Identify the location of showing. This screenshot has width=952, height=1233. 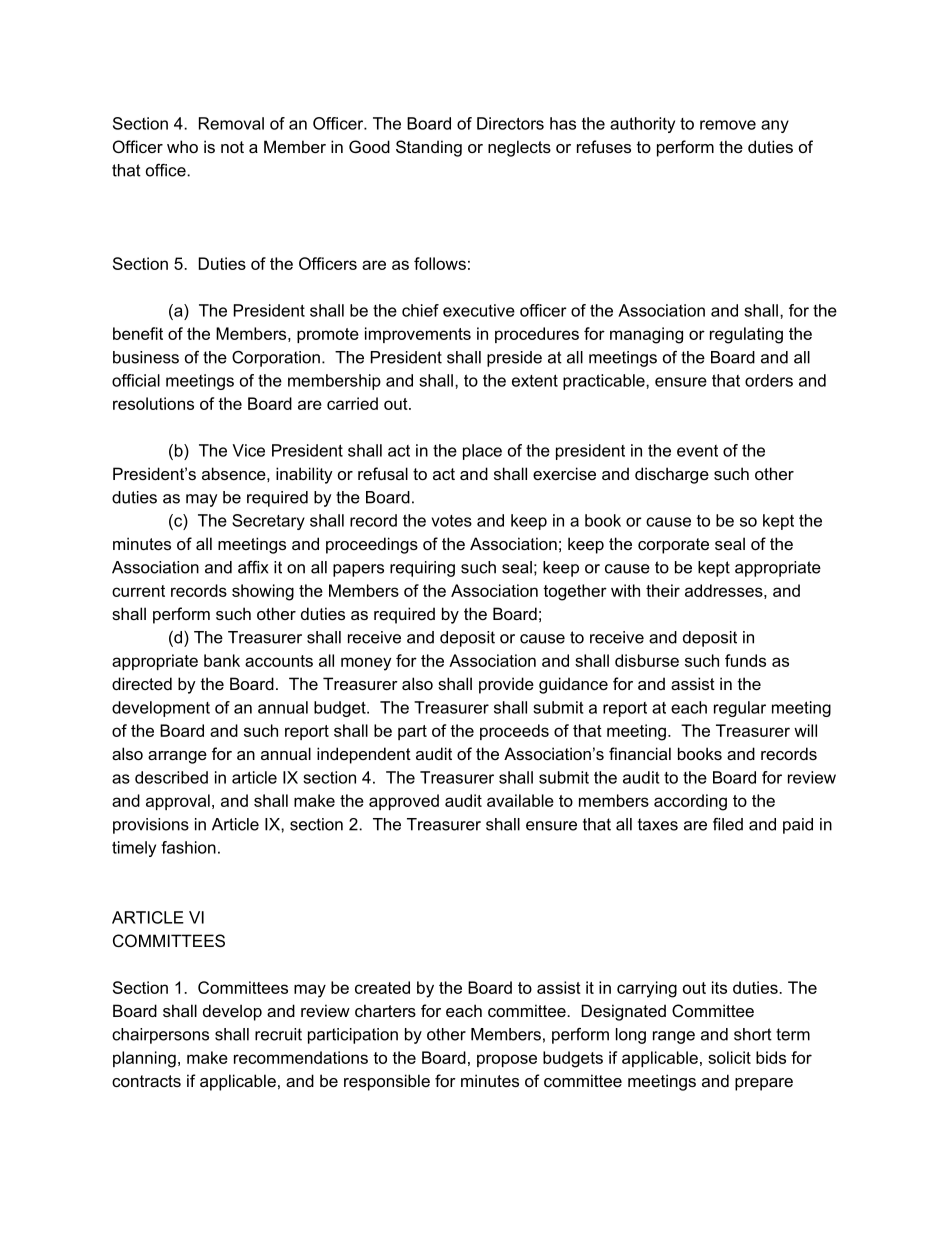
(263, 592).
